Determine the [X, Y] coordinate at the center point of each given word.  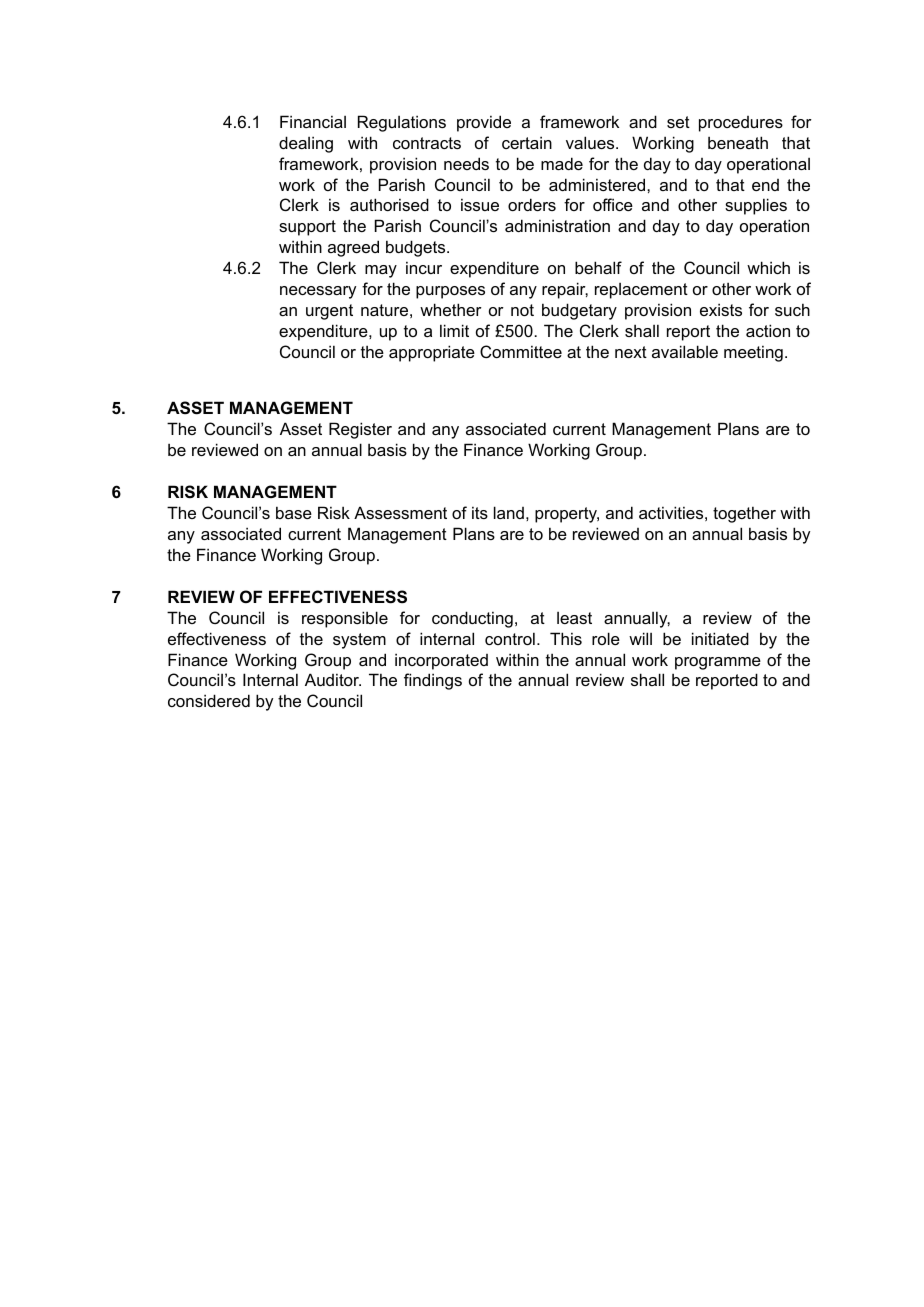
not [522, 310]
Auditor [333, 679]
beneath [738, 142]
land [509, 512]
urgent [329, 312]
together [744, 514]
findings [433, 681]
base [294, 512]
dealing [306, 144]
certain [527, 142]
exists [721, 309]
